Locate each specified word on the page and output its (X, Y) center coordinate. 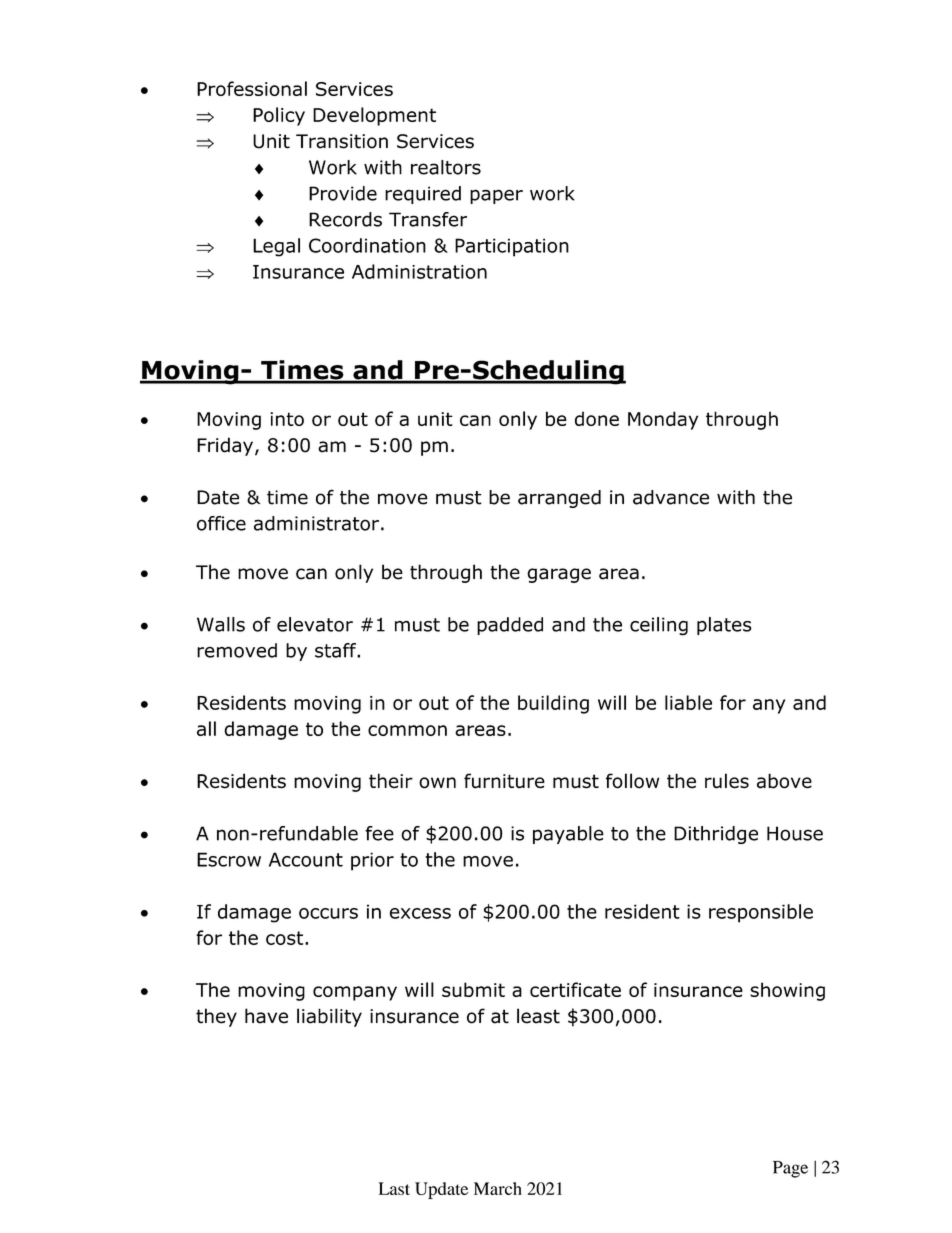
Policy (279, 116)
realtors (446, 167)
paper (496, 196)
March (498, 1188)
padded (510, 626)
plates (724, 626)
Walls (221, 624)
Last (394, 1188)
